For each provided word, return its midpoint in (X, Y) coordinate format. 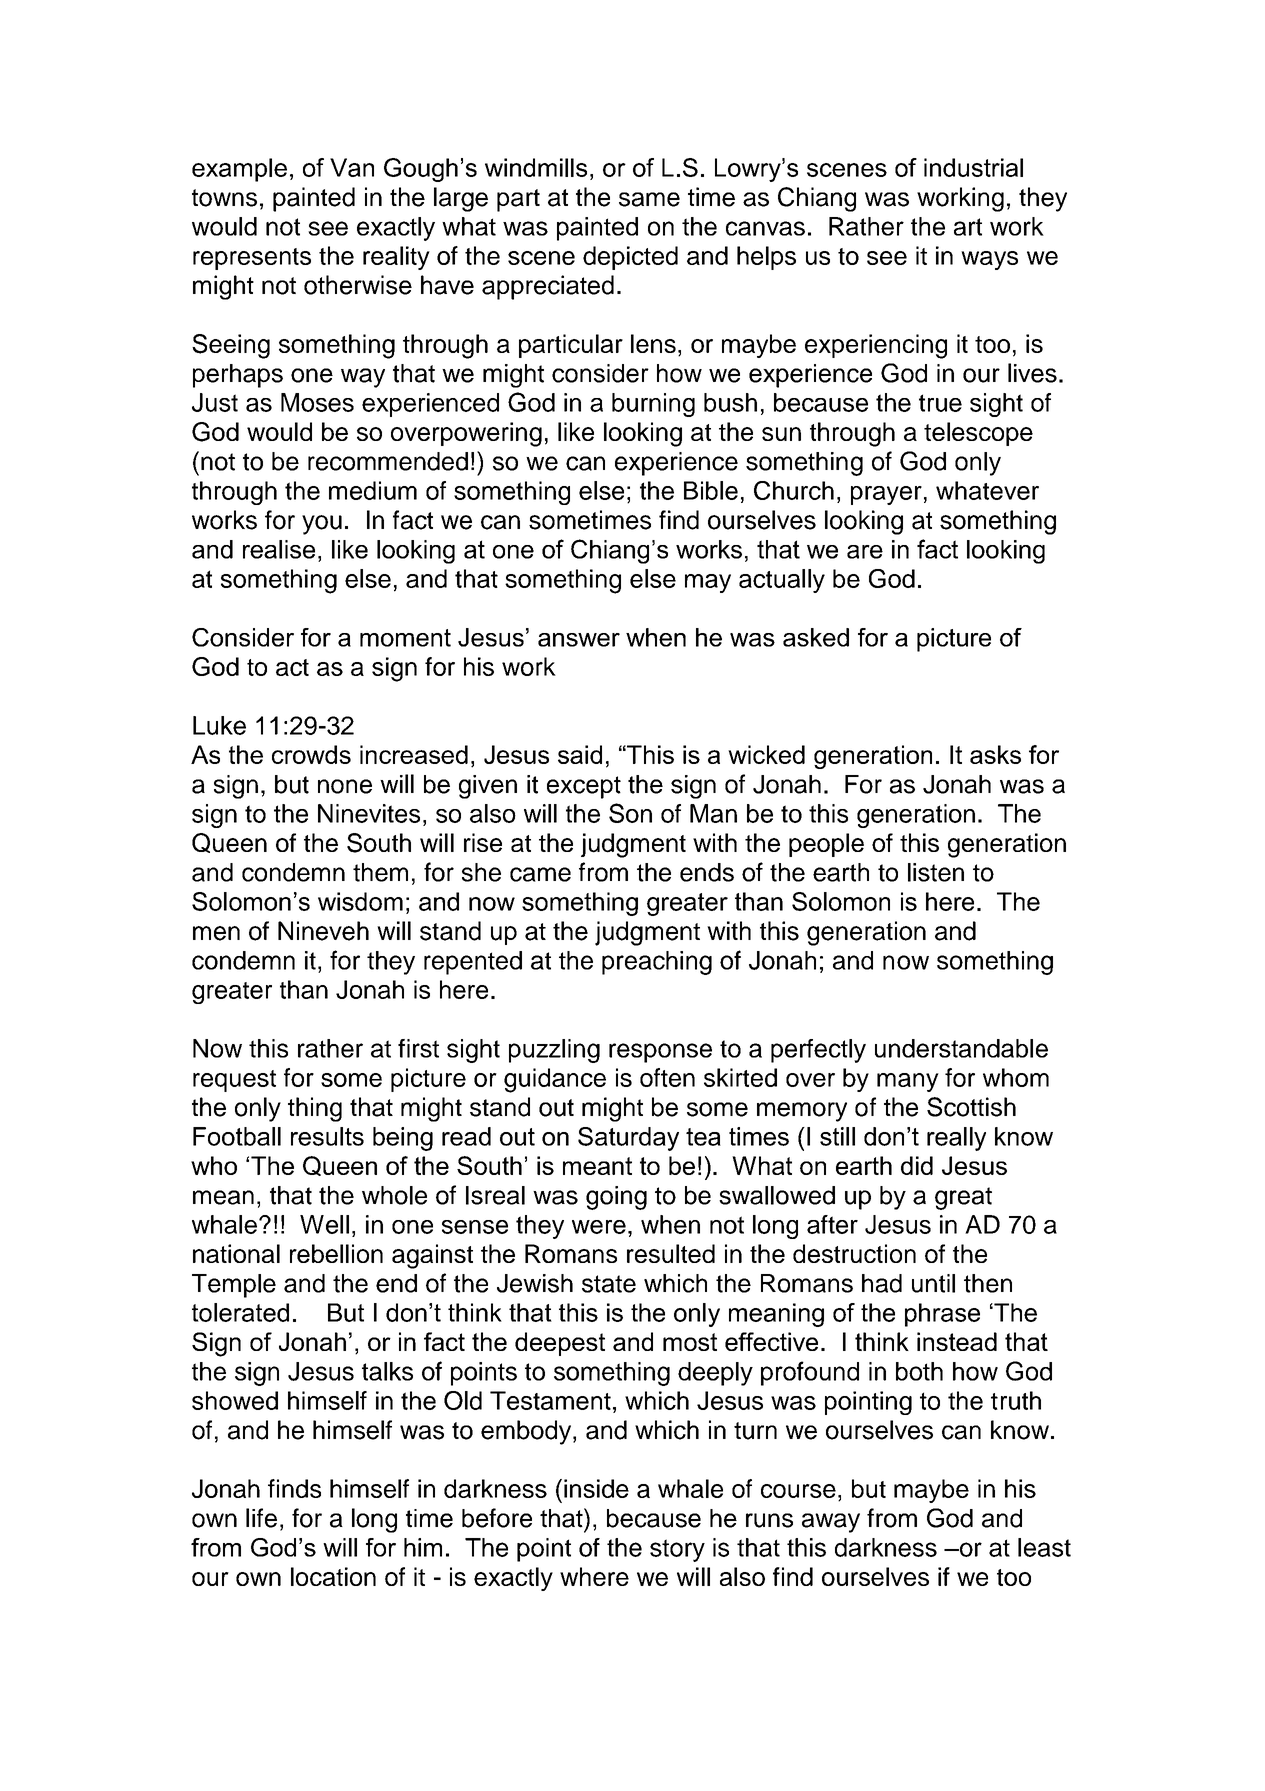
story (677, 1550)
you (322, 525)
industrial (973, 167)
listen (936, 872)
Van (352, 167)
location (333, 1576)
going (616, 1198)
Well (324, 1224)
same (649, 199)
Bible (711, 490)
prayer (886, 495)
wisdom (360, 901)
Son (630, 813)
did (917, 1165)
